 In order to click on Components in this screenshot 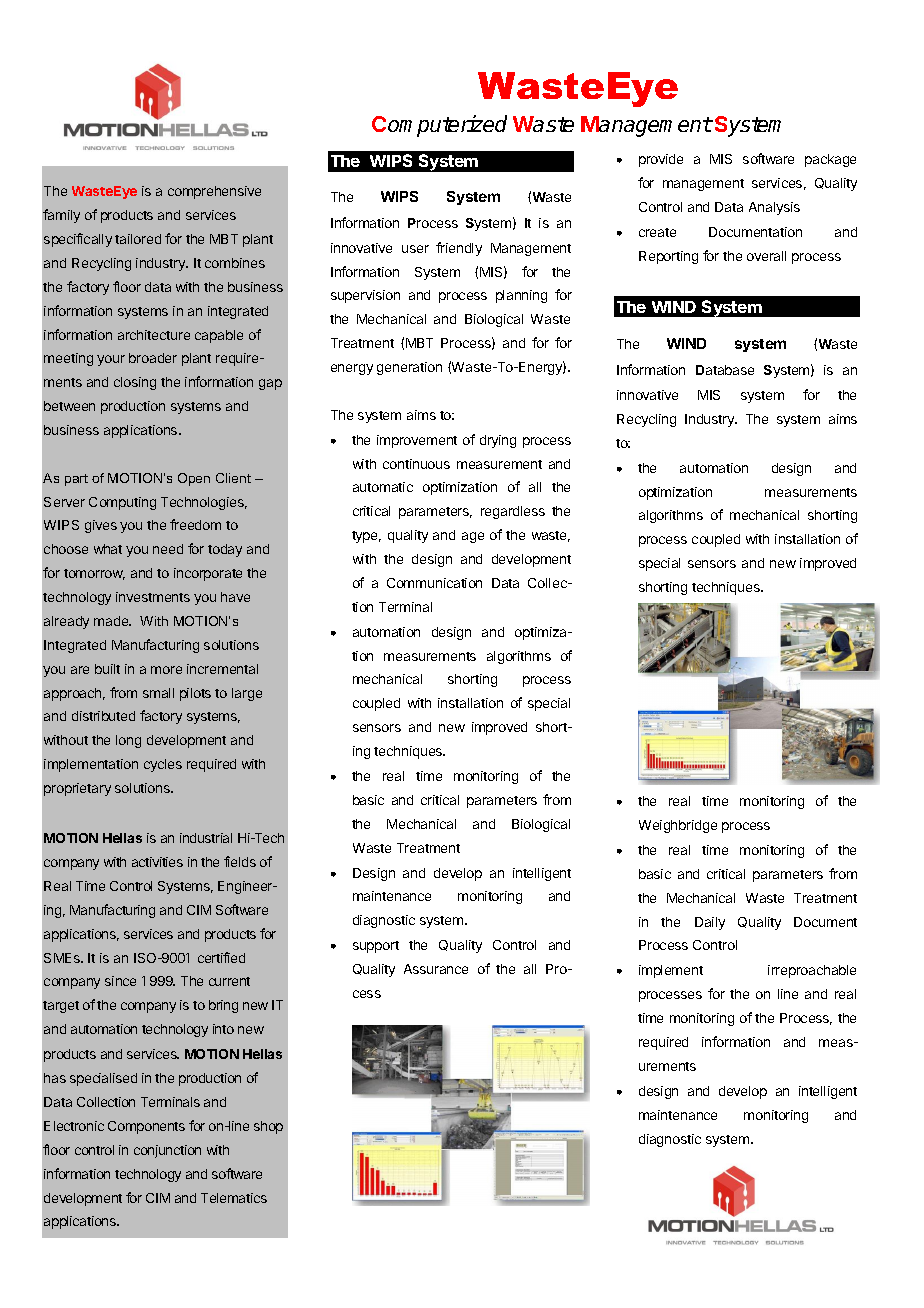, I will do `click(146, 1127)`.
